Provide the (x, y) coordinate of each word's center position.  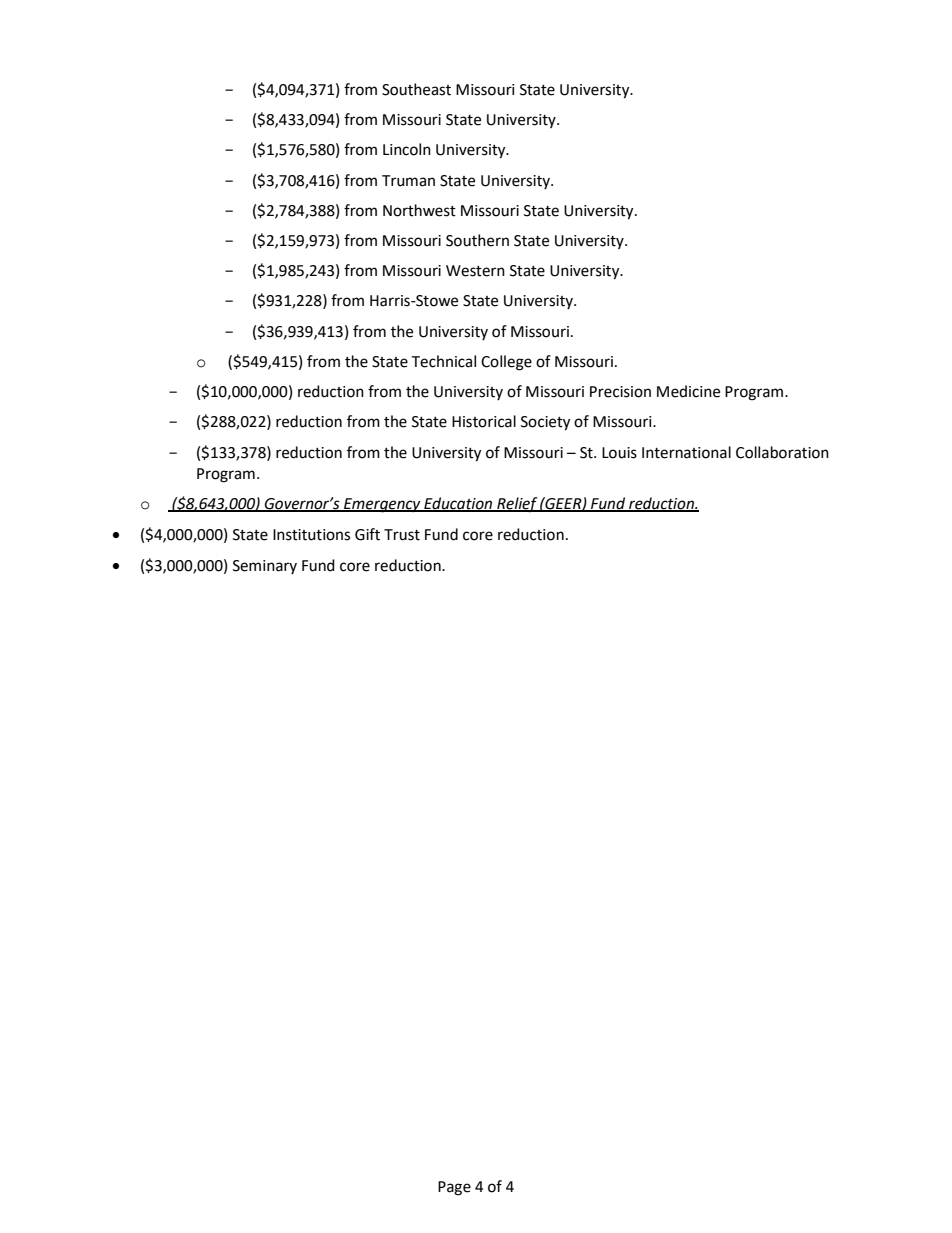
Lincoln (407, 149)
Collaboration (782, 452)
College (506, 363)
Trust (402, 535)
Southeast (416, 89)
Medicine (688, 391)
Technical (443, 361)
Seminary (265, 567)
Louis (619, 453)
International (686, 452)
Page (454, 1188)
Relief (517, 505)
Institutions (311, 535)
